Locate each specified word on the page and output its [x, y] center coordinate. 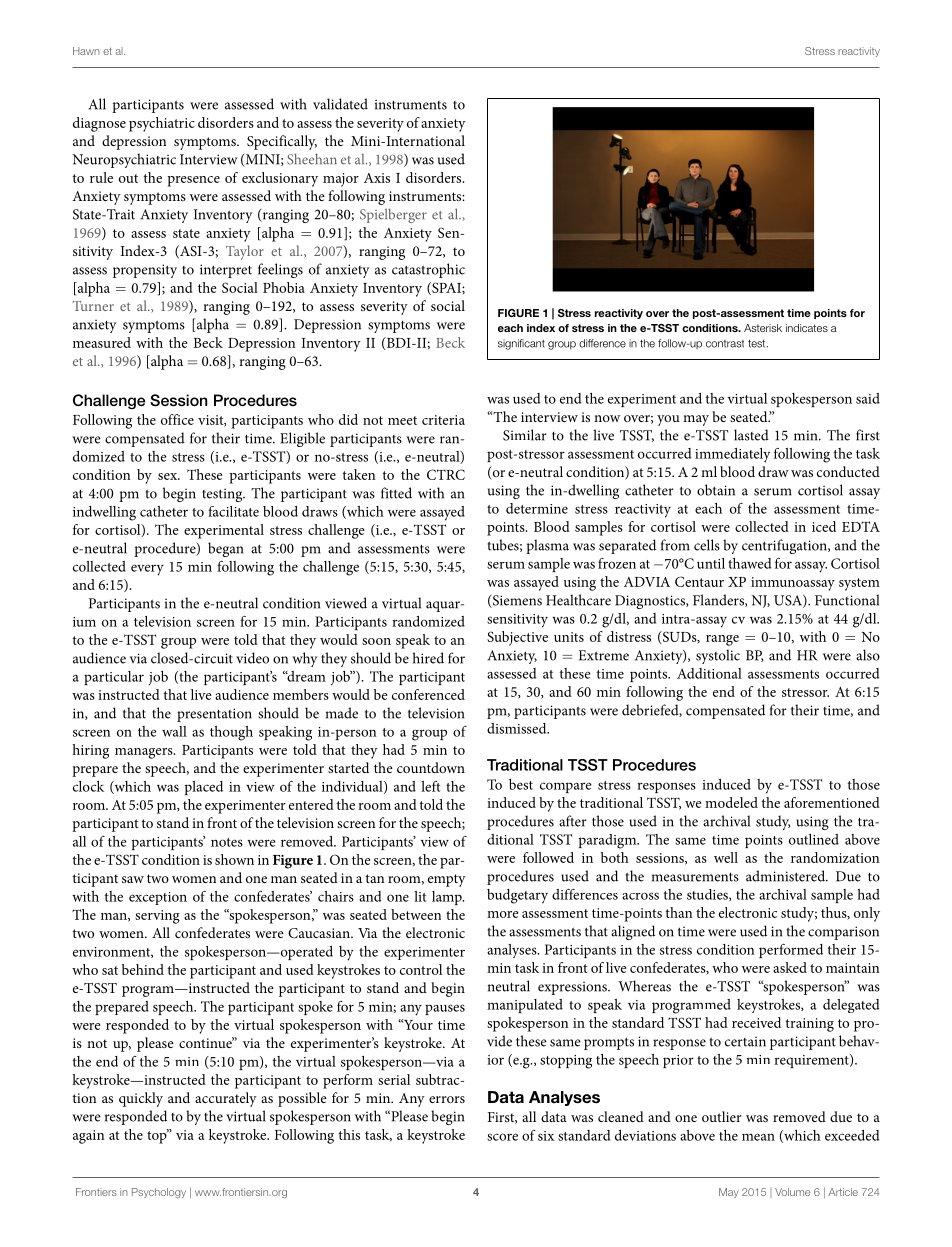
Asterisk [763, 328]
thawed [749, 563]
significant [521, 344]
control [421, 969]
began [225, 549]
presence [193, 181]
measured [102, 342]
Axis [377, 178]
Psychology [159, 1193]
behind [143, 969]
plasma [547, 546]
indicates [807, 328]
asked [790, 967]
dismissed [518, 728]
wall [174, 731]
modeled [731, 802]
